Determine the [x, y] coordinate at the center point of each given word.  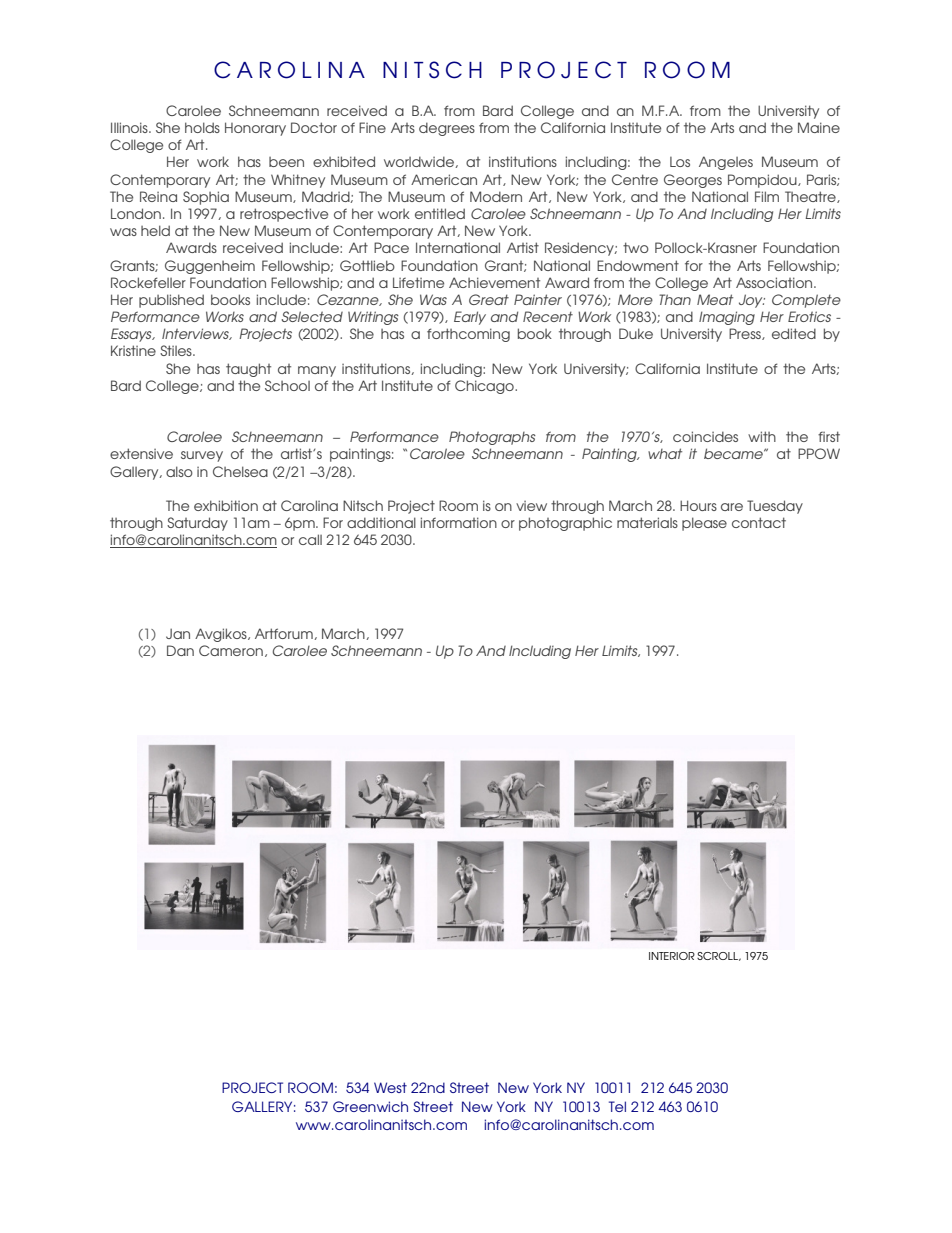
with [762, 436]
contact [759, 522]
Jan [178, 633]
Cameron [231, 650]
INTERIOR [672, 956]
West [390, 1087]
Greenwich [370, 1106]
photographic [565, 524]
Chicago [485, 387]
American [444, 179]
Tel [617, 1106]
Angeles [726, 163]
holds [202, 127]
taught [248, 370]
